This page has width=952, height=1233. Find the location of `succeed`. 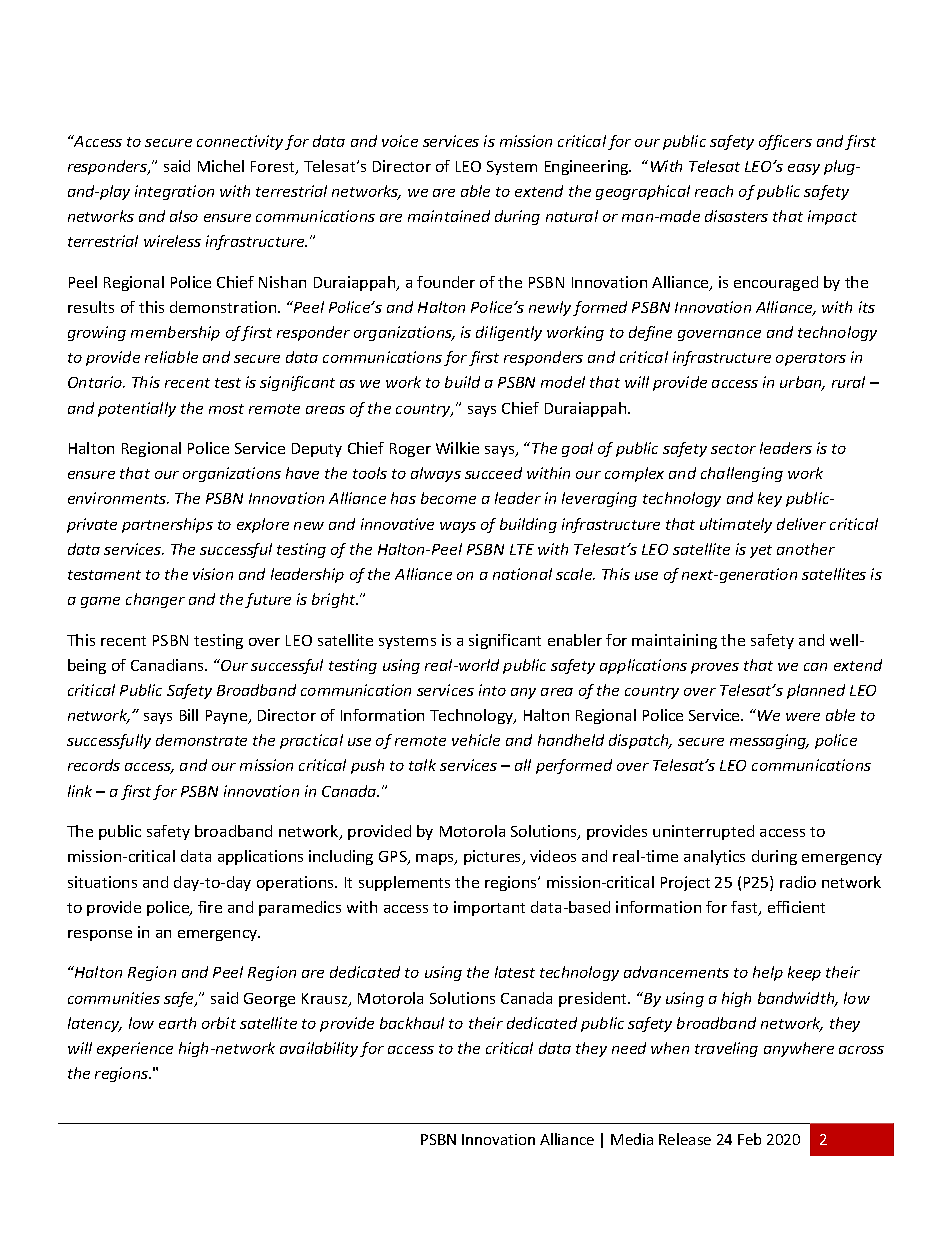

succeed is located at coordinates (493, 473).
